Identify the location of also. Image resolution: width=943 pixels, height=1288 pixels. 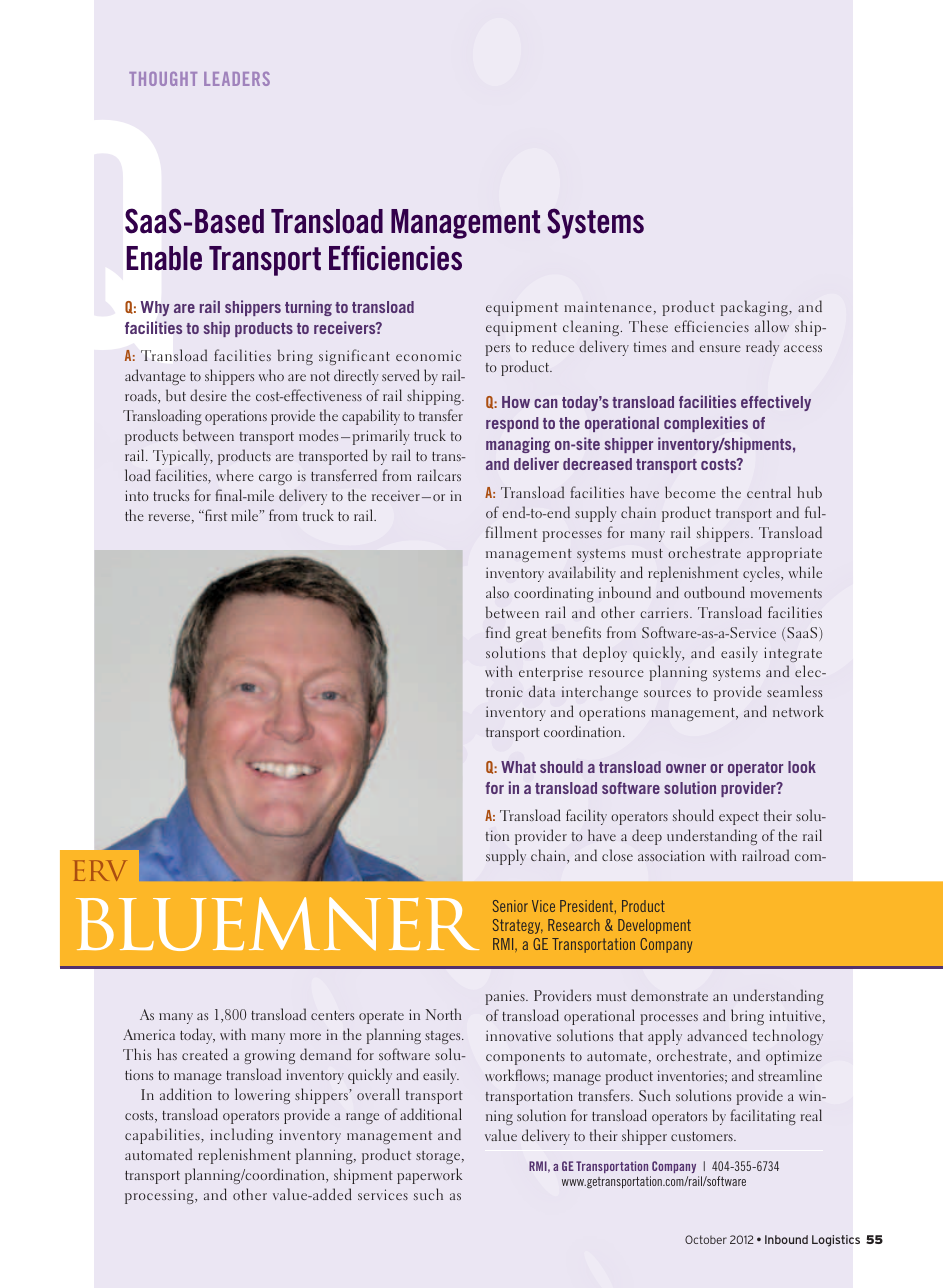
(497, 592).
